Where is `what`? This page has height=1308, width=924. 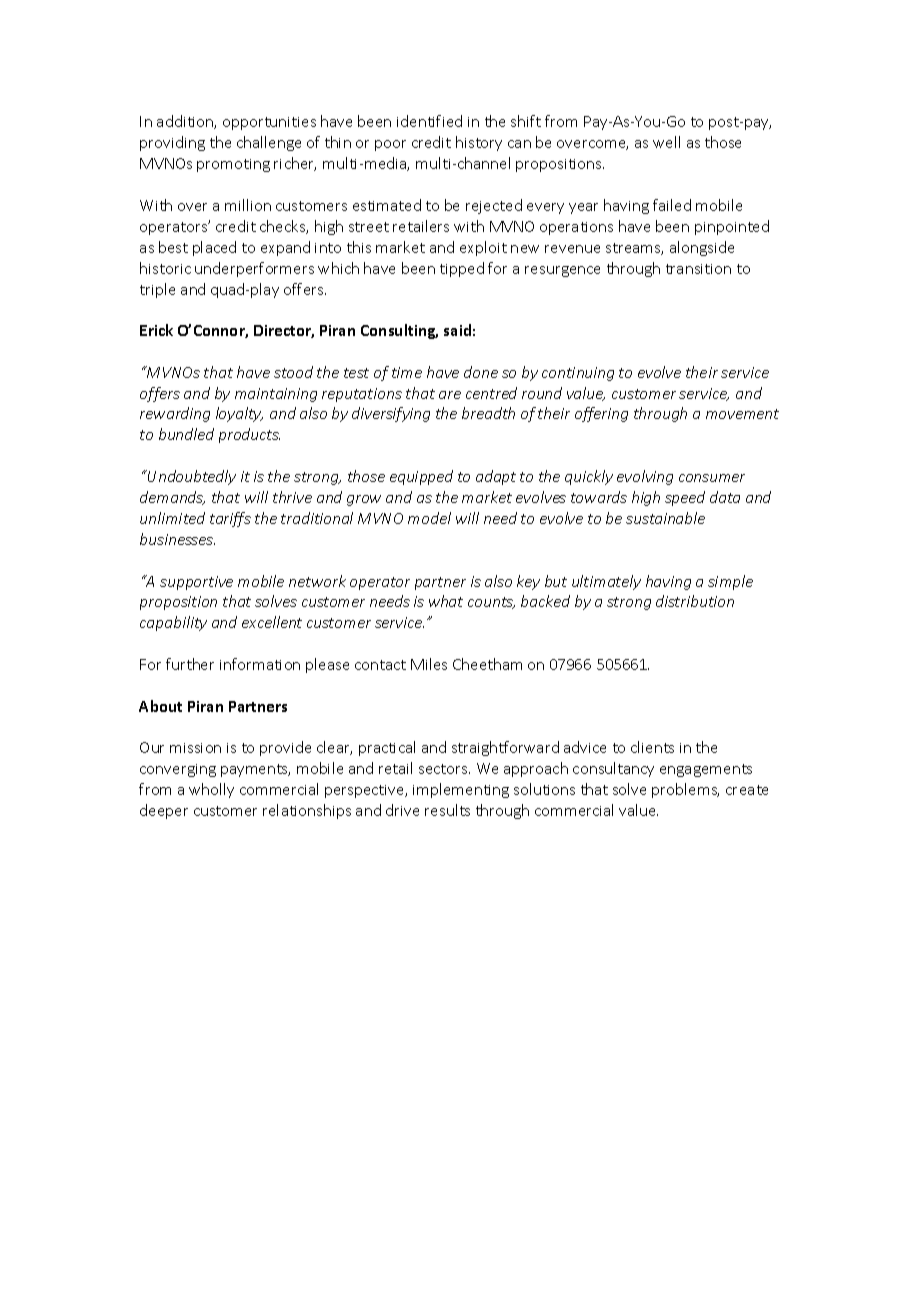
what is located at coordinates (446, 601).
